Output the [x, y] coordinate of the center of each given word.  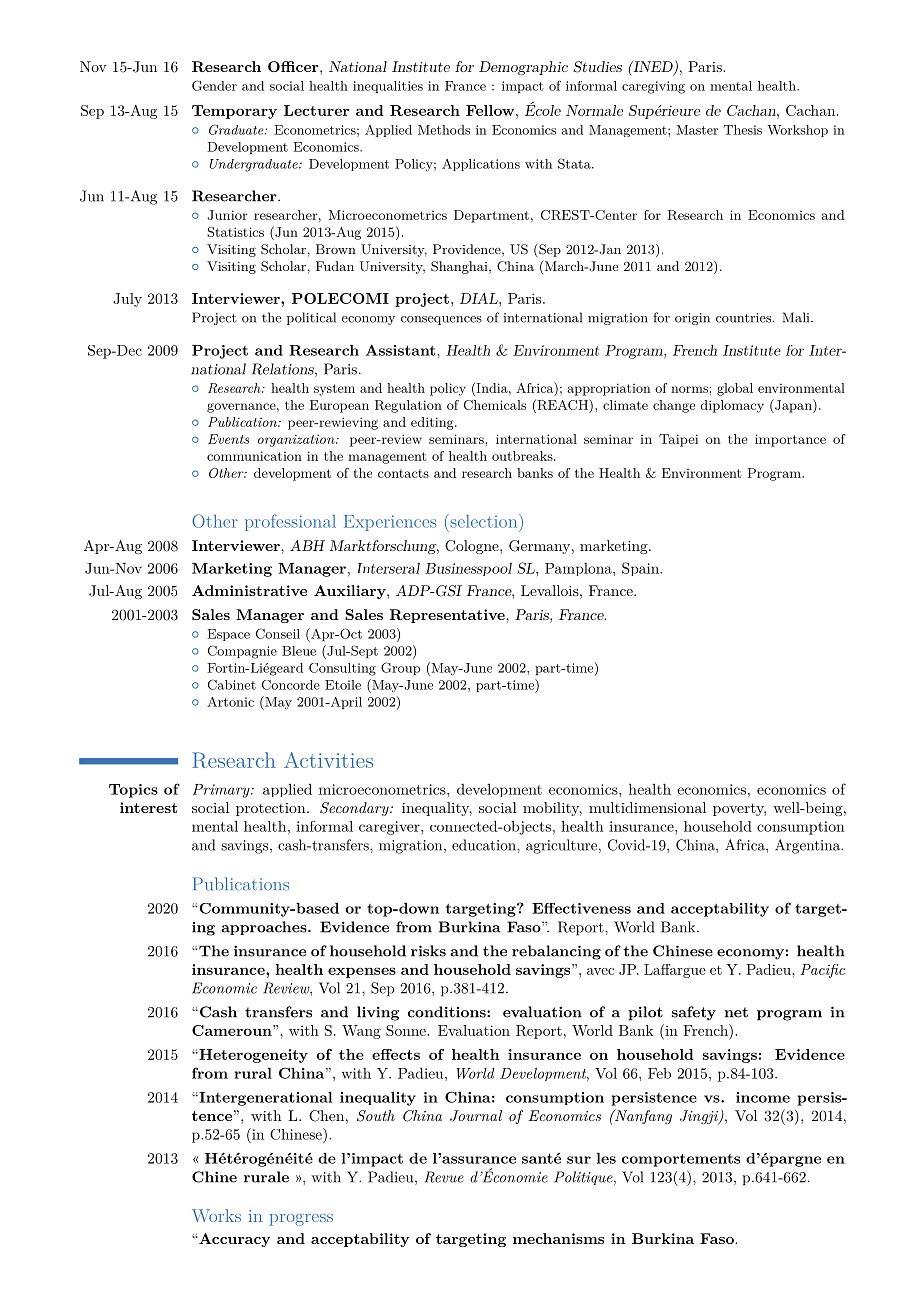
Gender [214, 85]
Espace [228, 635]
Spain [641, 569]
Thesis [743, 130]
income [763, 1097]
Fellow [491, 110]
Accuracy [233, 1240]
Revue [444, 1177]
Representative [448, 616]
